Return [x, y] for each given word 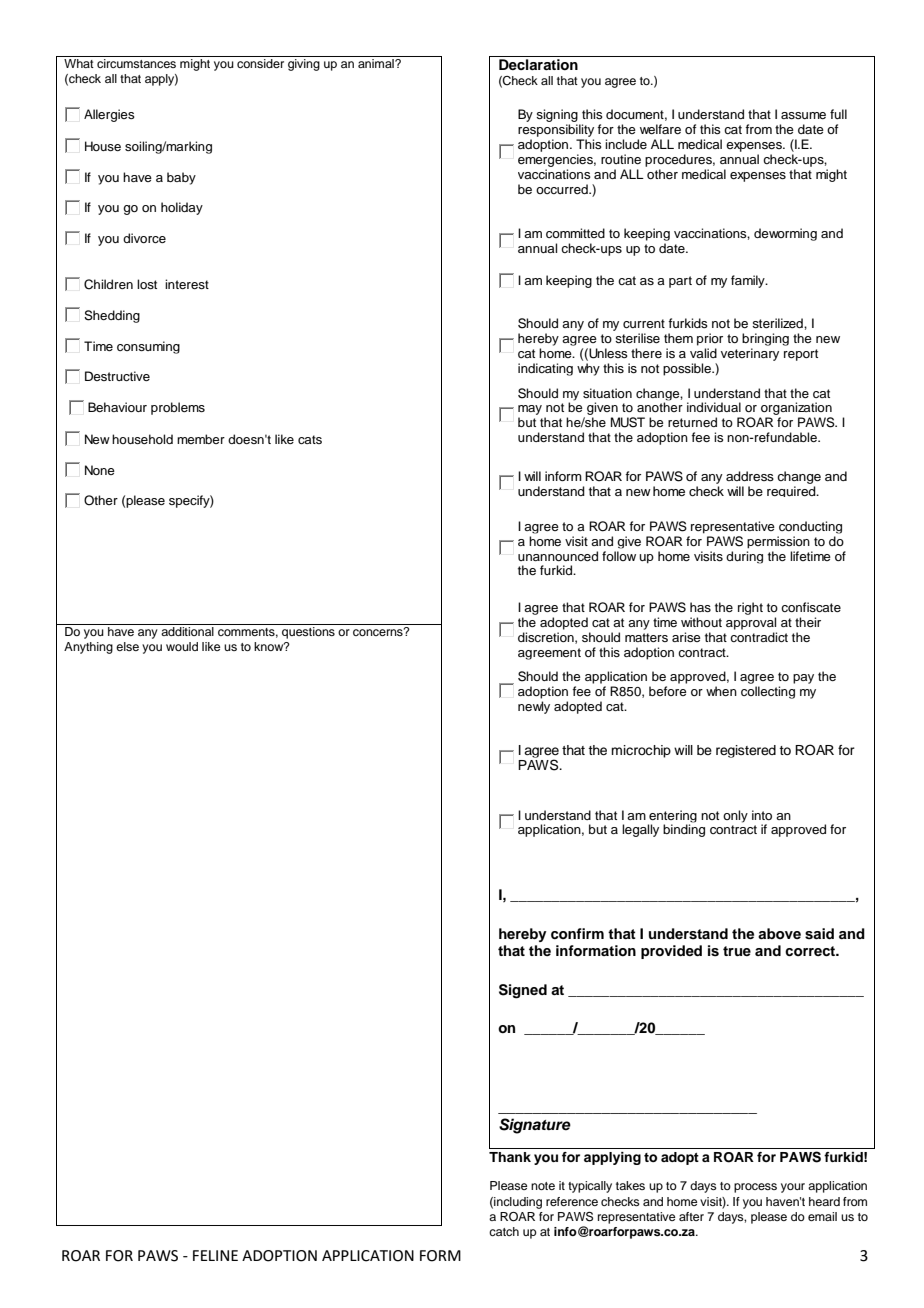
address [750, 476]
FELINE [215, 1255]
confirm [577, 933]
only [735, 816]
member [201, 439]
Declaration [538, 65]
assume [803, 115]
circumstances [136, 63]
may [530, 411]
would [182, 646]
